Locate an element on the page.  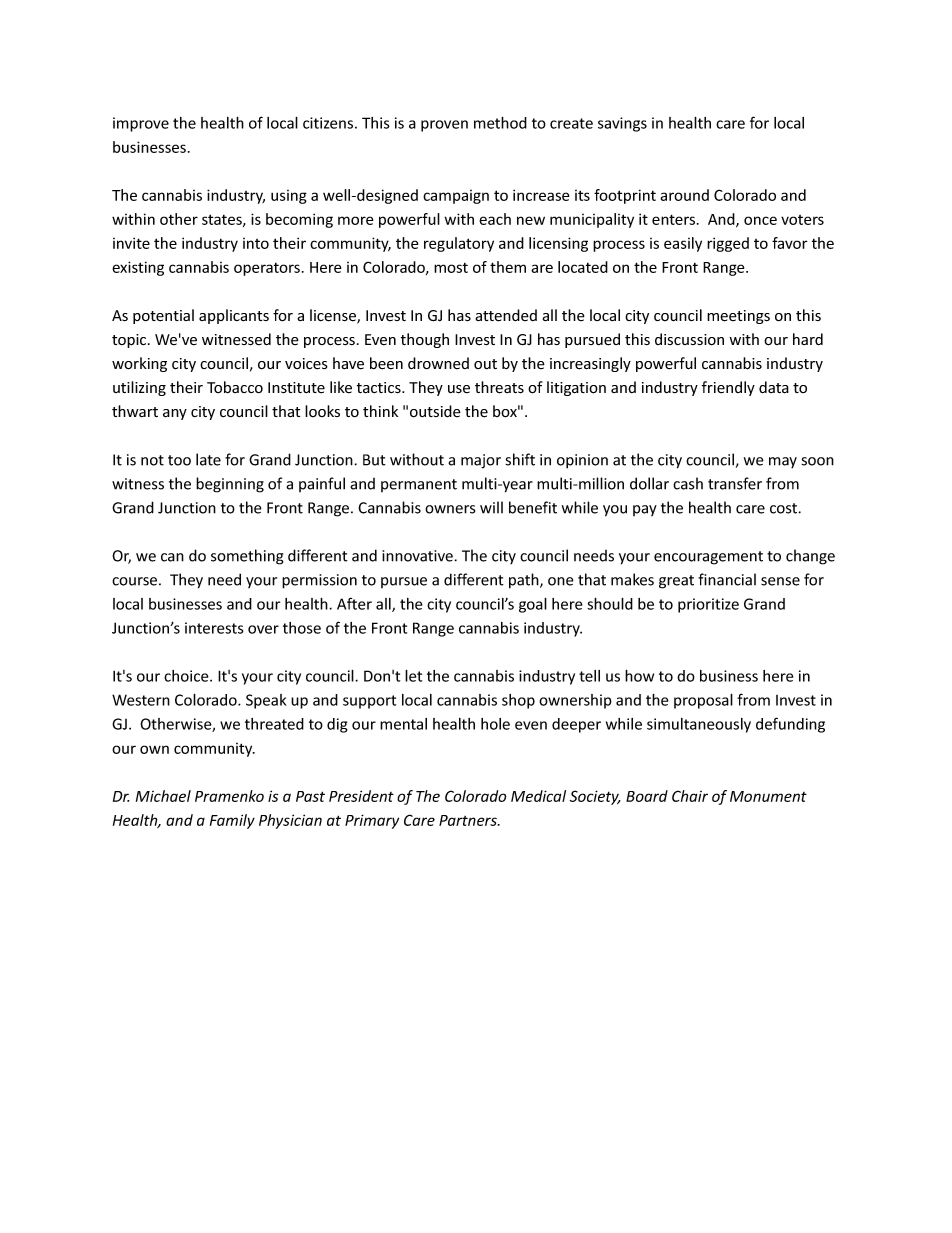
around is located at coordinates (684, 195).
